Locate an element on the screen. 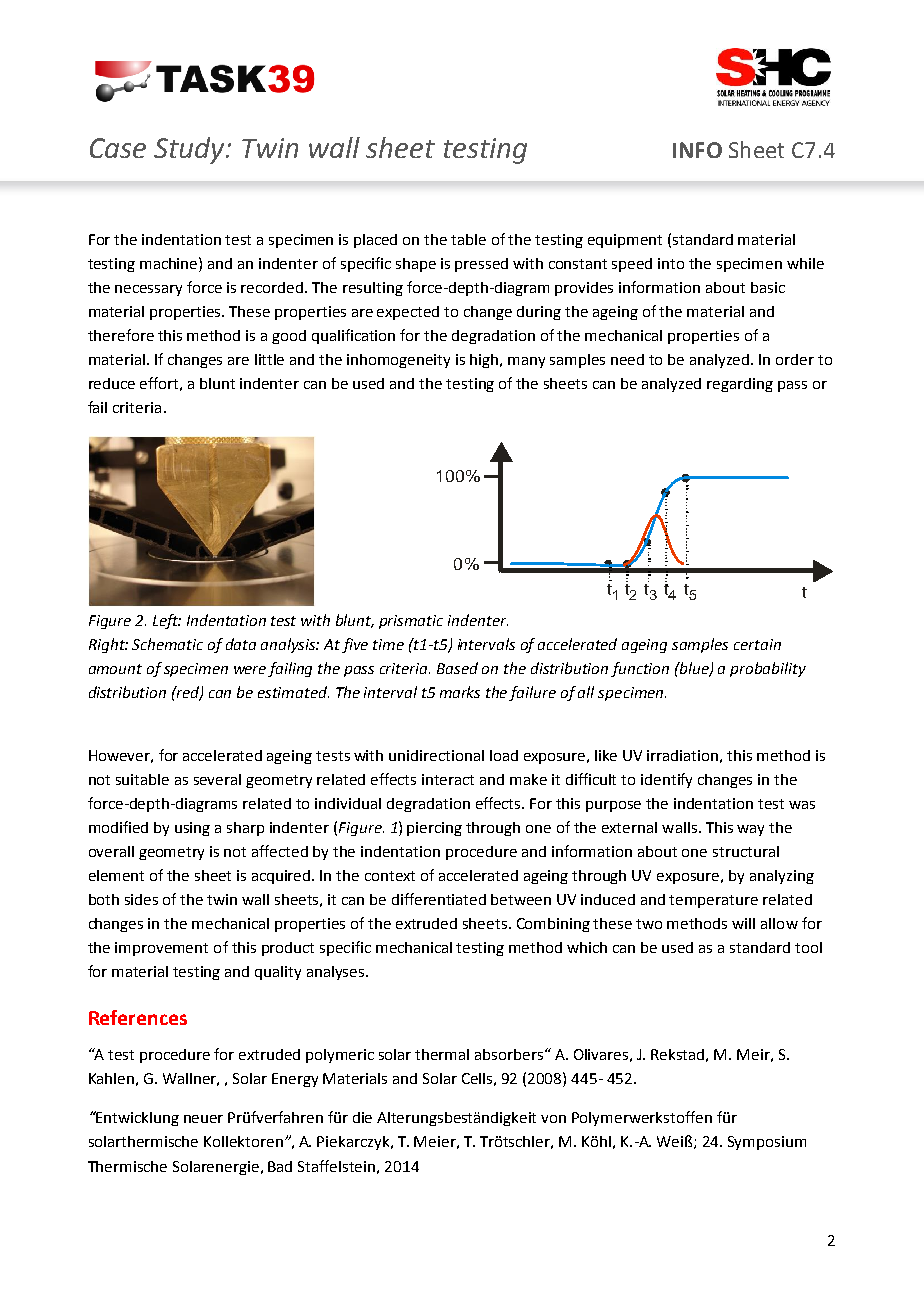 This screenshot has height=1308, width=924. Symposium is located at coordinates (767, 1143).
